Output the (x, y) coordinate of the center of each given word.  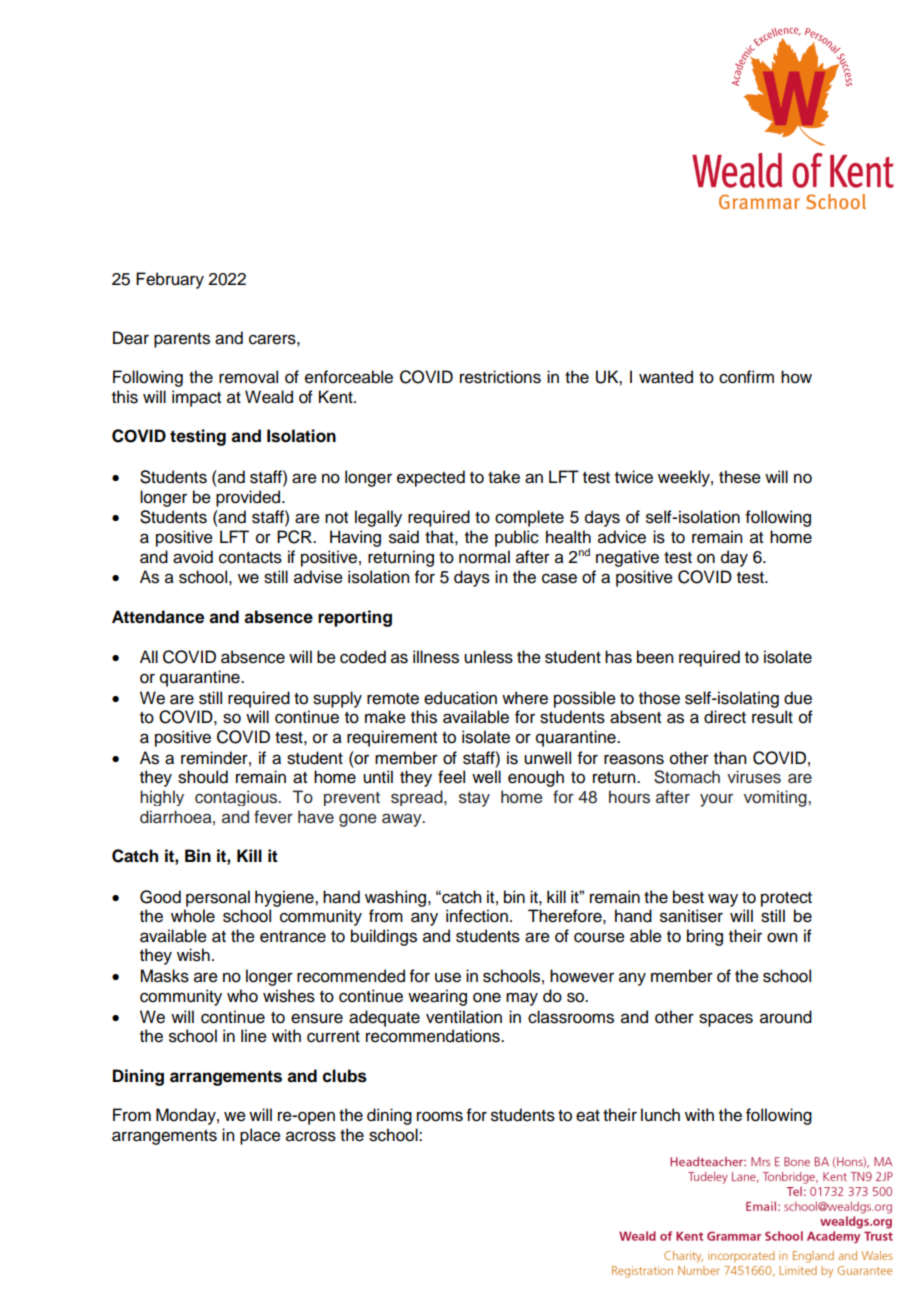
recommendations (434, 1036)
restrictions (500, 377)
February (170, 280)
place (260, 1136)
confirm (746, 377)
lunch (660, 1115)
